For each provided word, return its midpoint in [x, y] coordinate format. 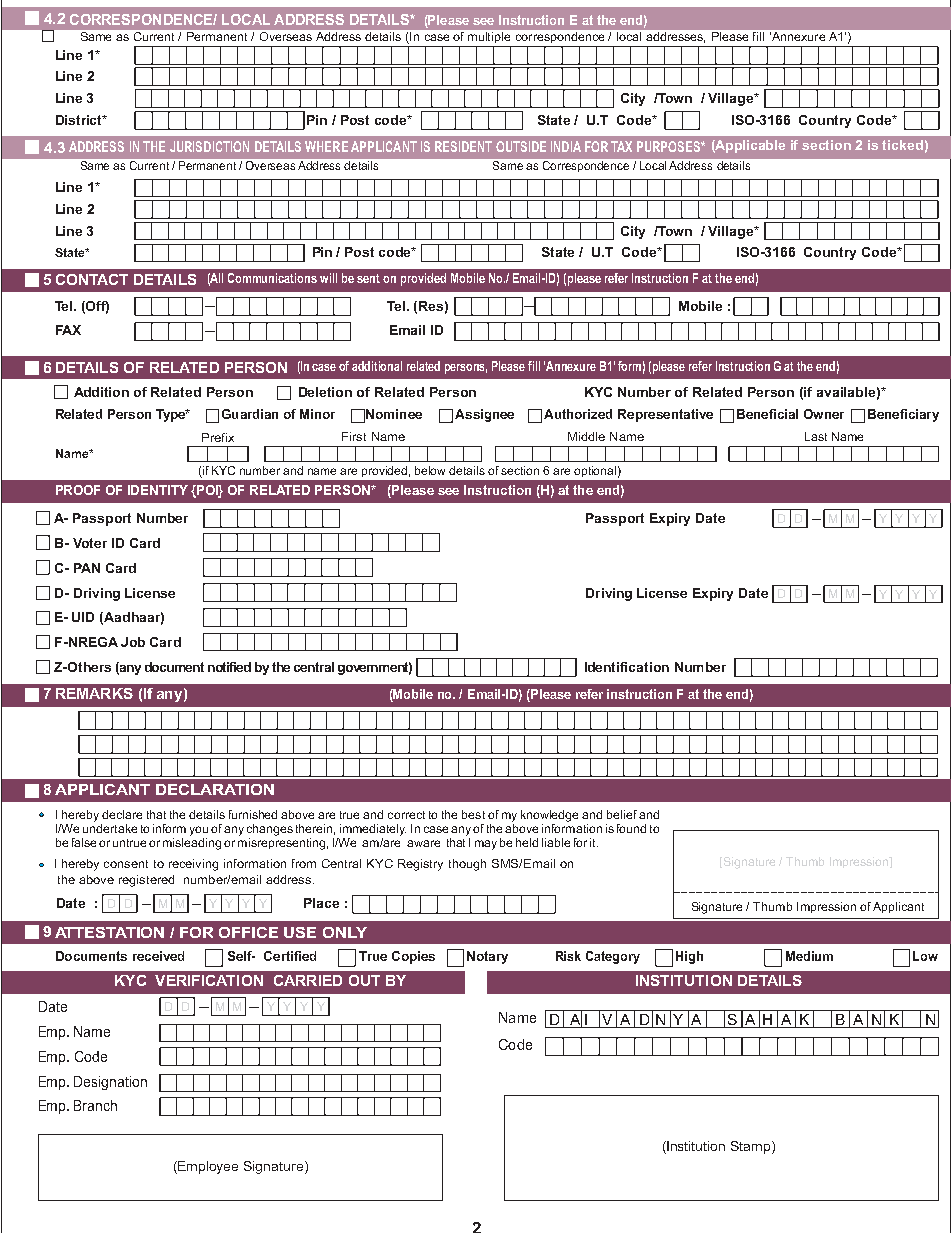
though [467, 865]
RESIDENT [463, 146]
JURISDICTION [209, 146]
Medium [809, 956]
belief [622, 814]
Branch [95, 1105]
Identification [627, 667]
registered [146, 881]
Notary [487, 957]
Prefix [218, 437]
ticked [902, 145]
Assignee [484, 415]
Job [133, 642]
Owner [824, 414]
